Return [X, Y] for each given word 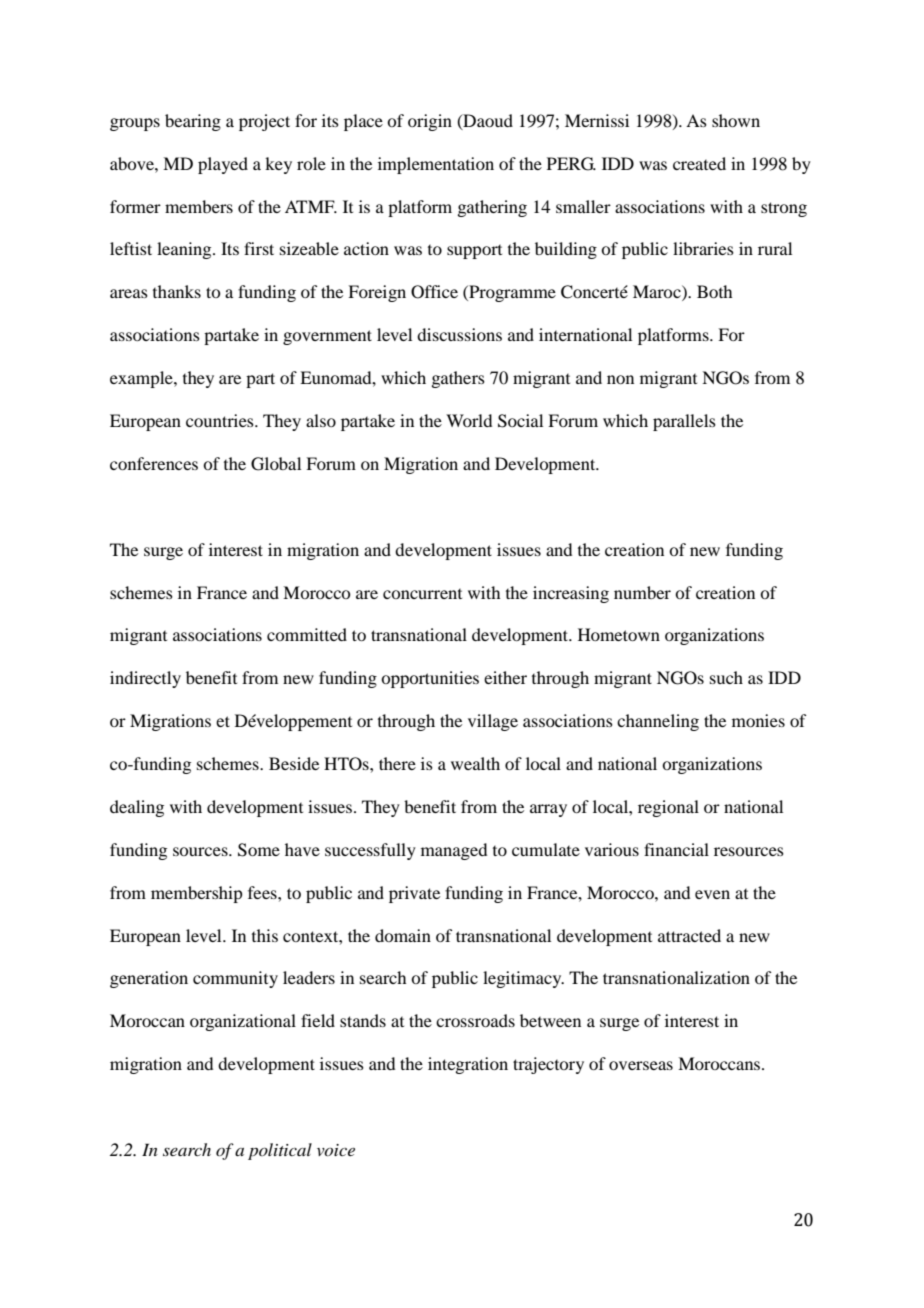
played [223, 165]
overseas [641, 1065]
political [280, 1151]
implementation [436, 165]
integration [468, 1065]
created [699, 163]
